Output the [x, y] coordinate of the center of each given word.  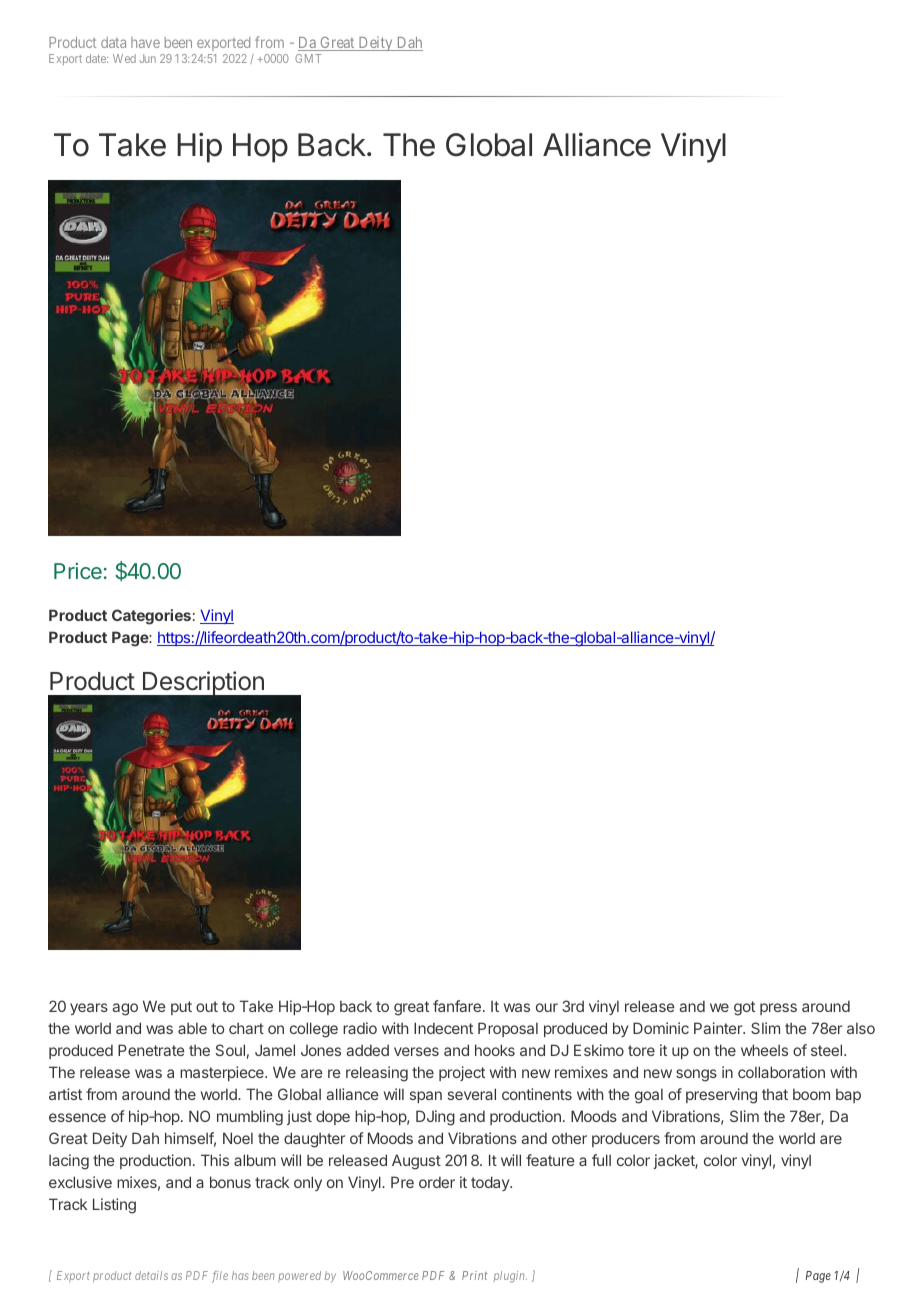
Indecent [443, 1028]
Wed [124, 58]
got [744, 1008]
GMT [308, 58]
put [181, 1008]
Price [78, 571]
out [207, 1006]
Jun [148, 58]
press [778, 1009]
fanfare [457, 1006]
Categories [151, 617]
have [145, 42]
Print [474, 1275]
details [151, 1275]
